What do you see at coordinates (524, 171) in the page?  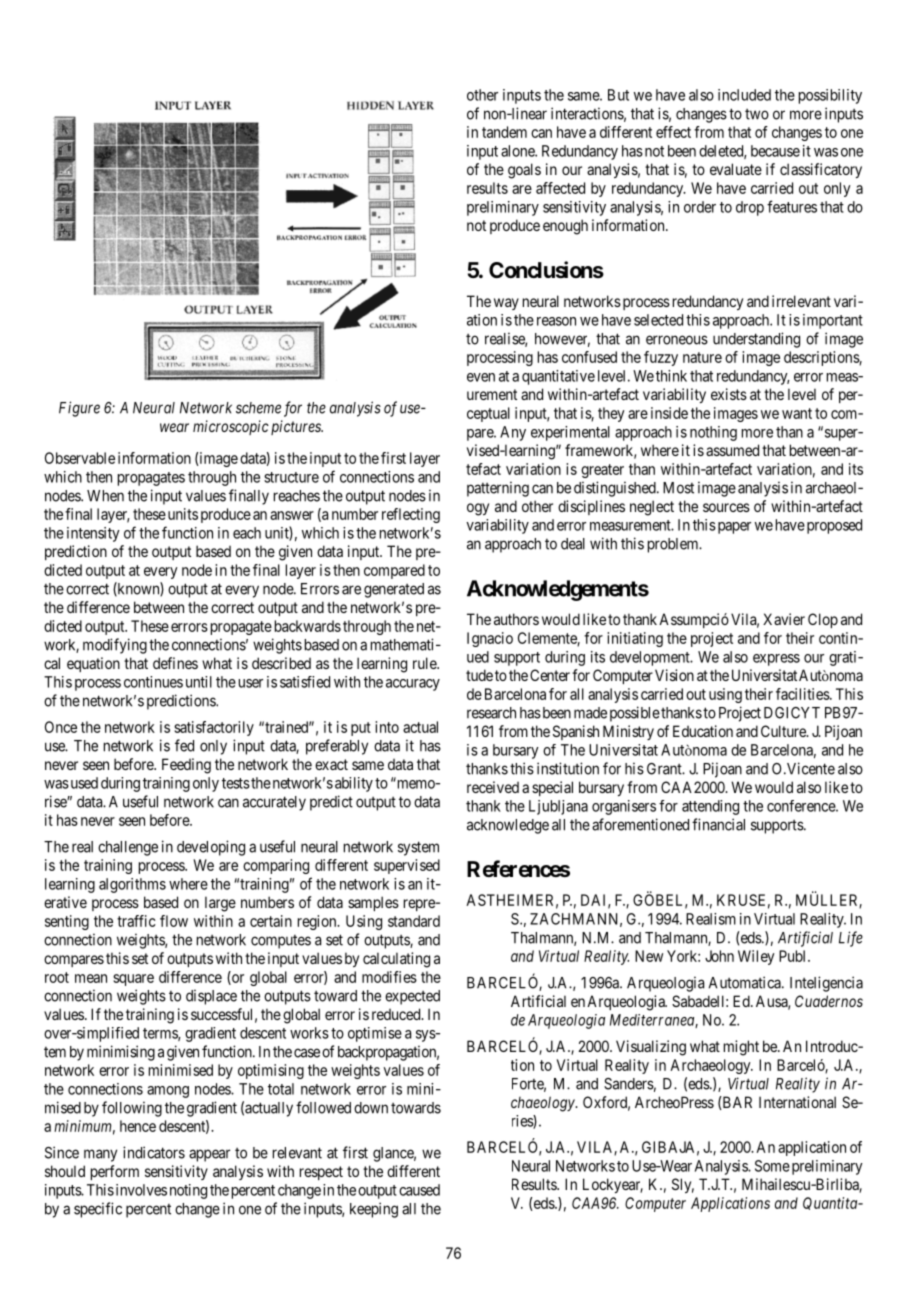 I see `goals` at bounding box center [524, 171].
